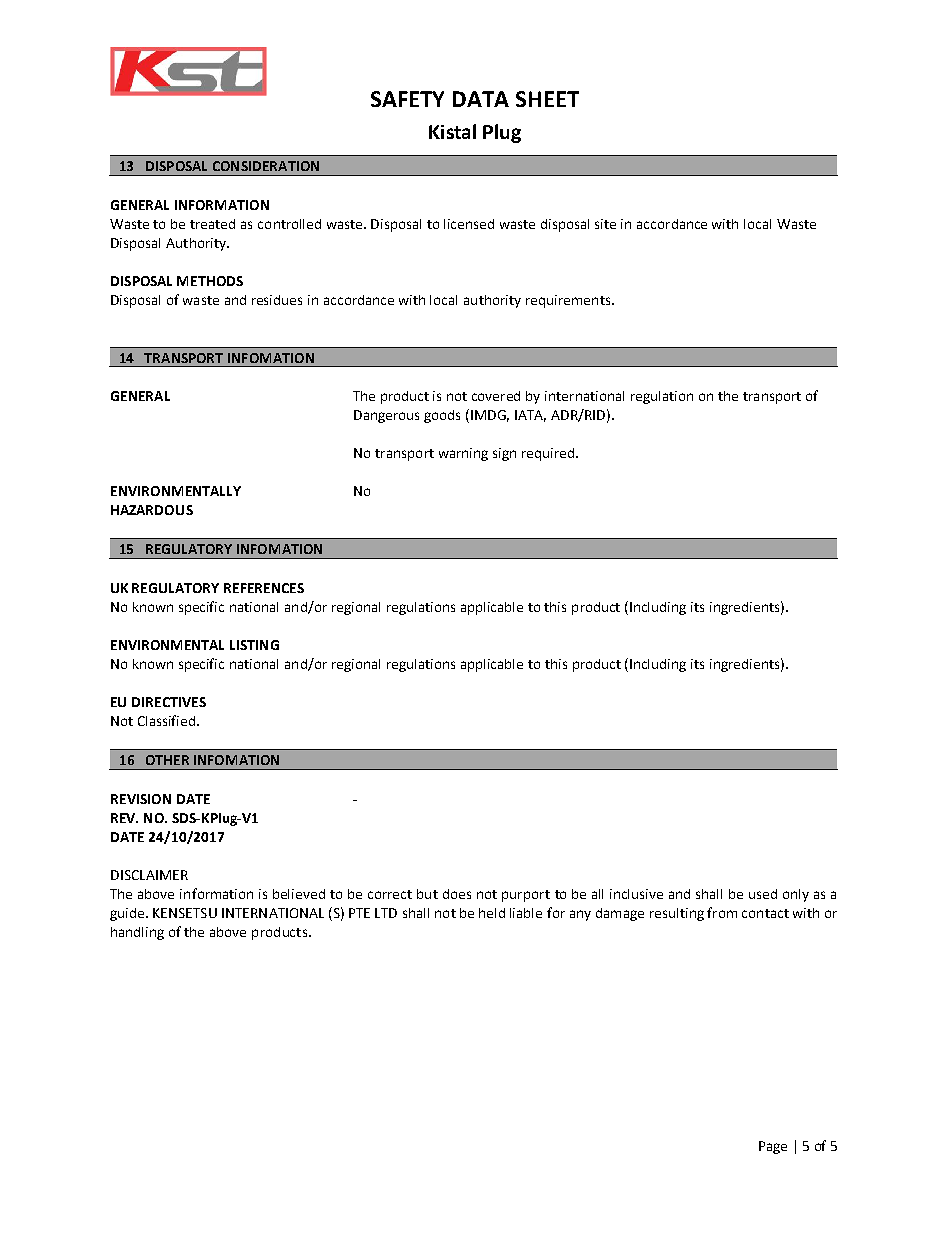 The width and height of the screenshot is (952, 1233). I want to click on required, so click(549, 454).
